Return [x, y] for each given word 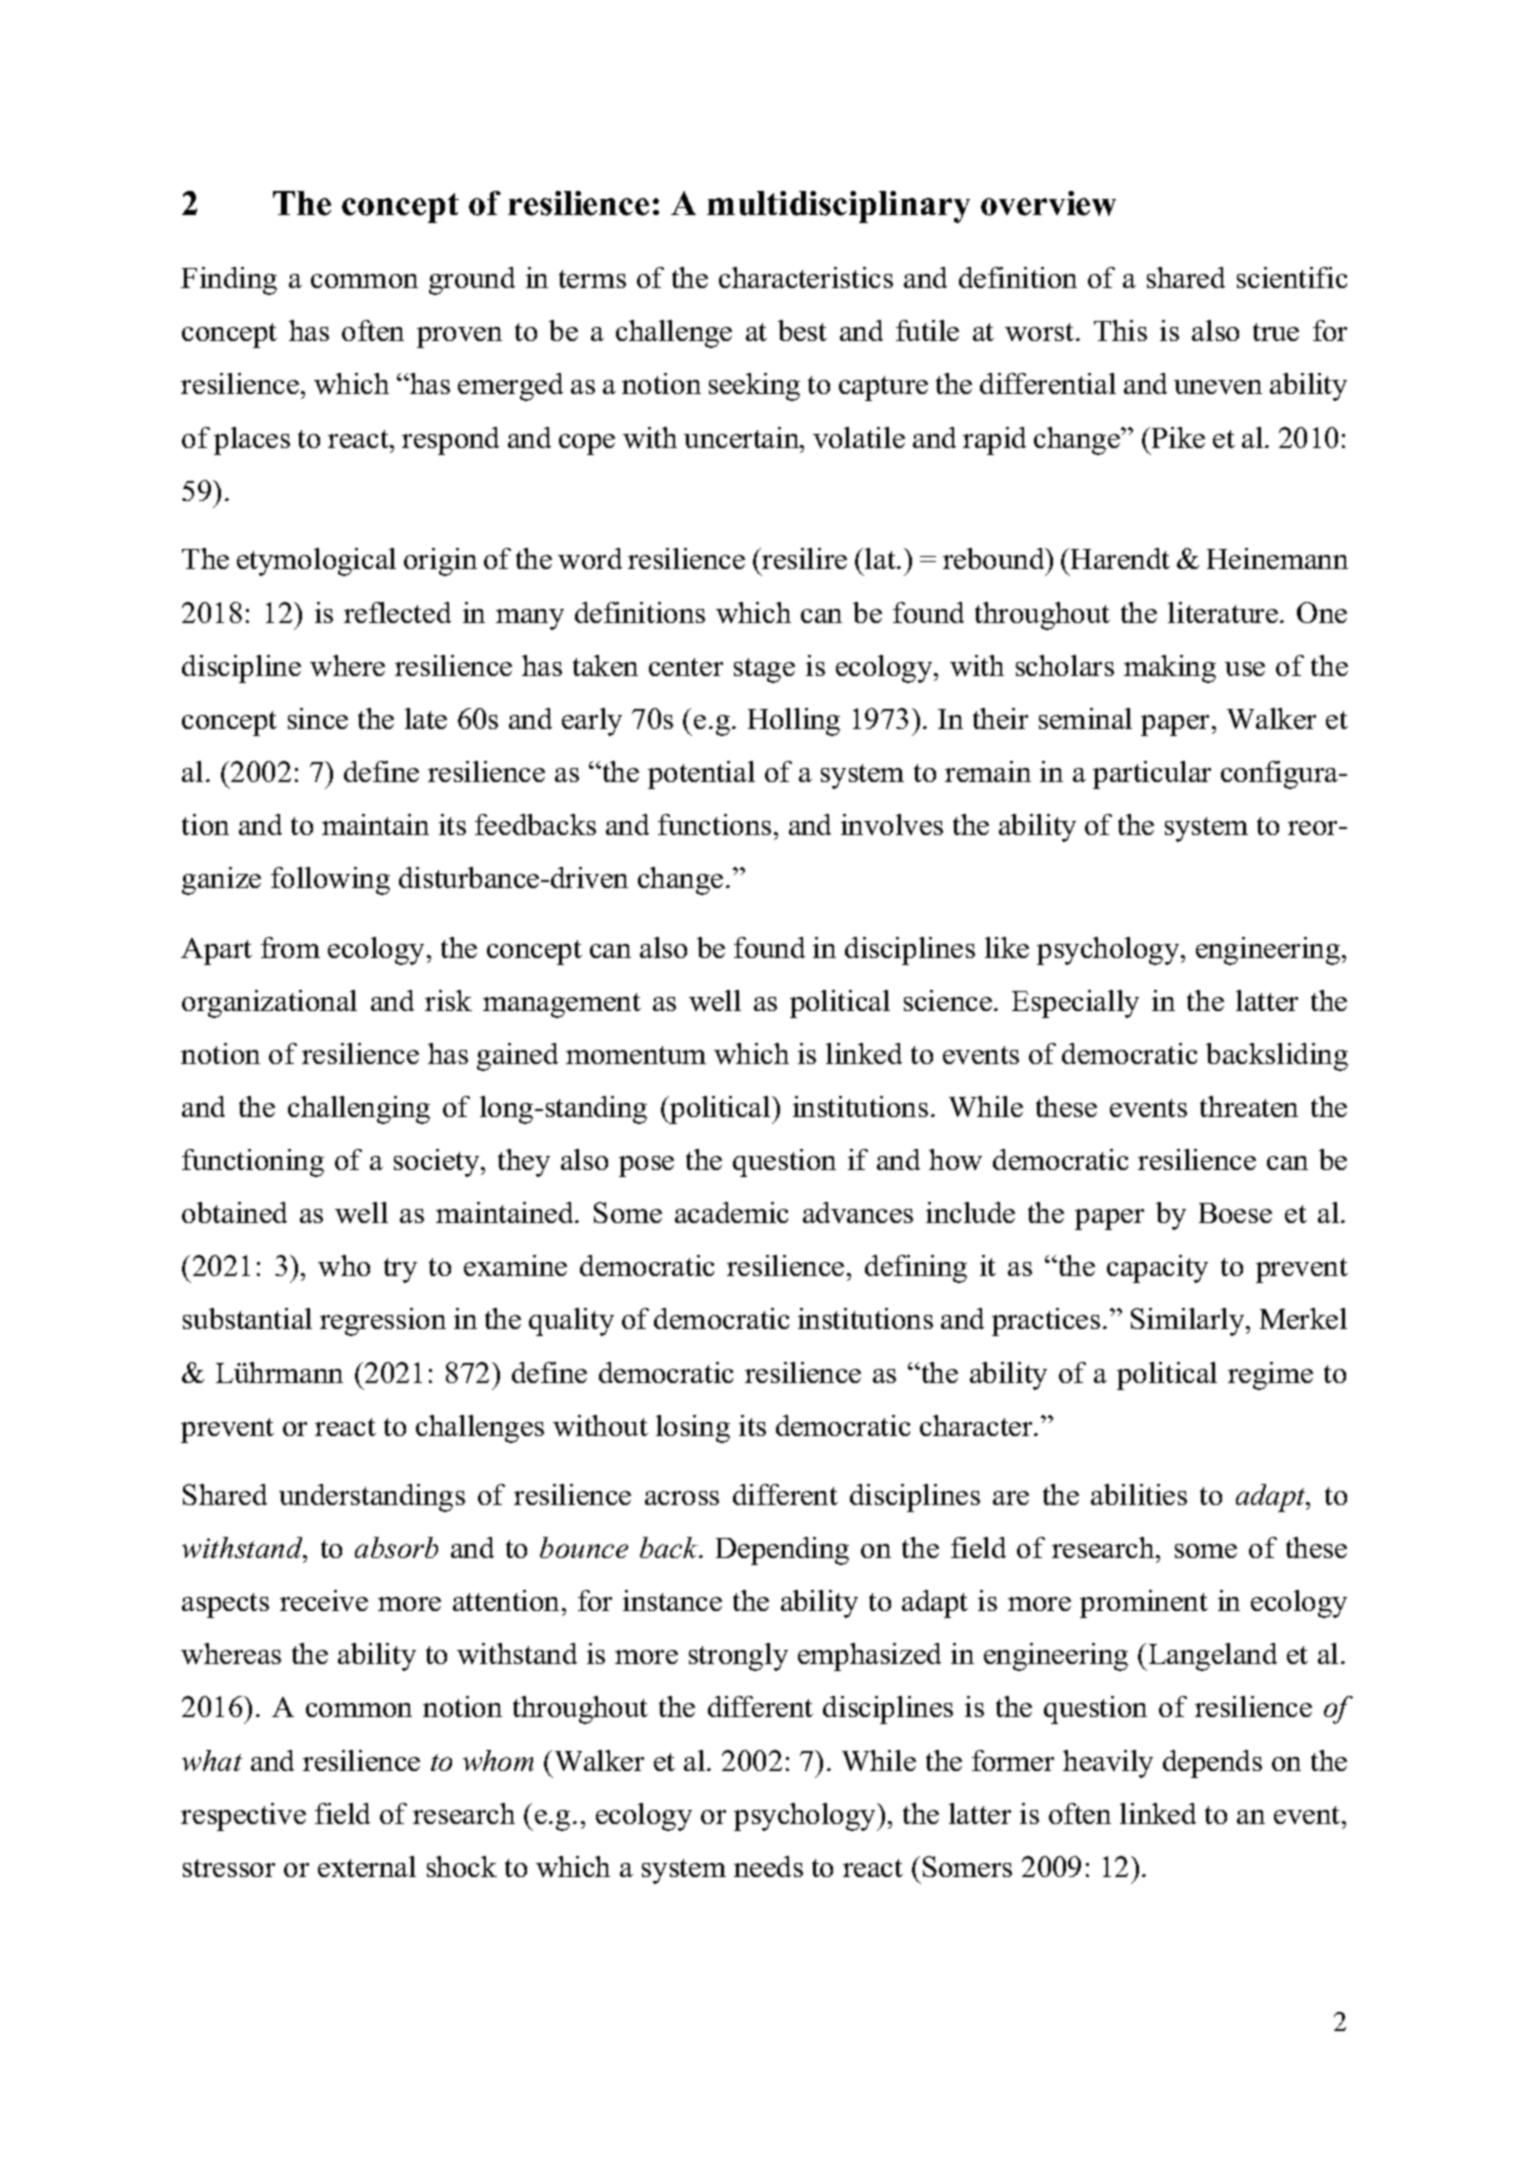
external [367, 1866]
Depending [782, 1551]
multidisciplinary [838, 207]
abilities [1139, 1494]
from [290, 947]
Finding [229, 281]
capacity [1157, 1269]
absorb [396, 1547]
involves [892, 824]
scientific [1292, 277]
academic [731, 1212]
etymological [316, 562]
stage [764, 670]
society [438, 1163]
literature [1224, 612]
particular [1152, 775]
